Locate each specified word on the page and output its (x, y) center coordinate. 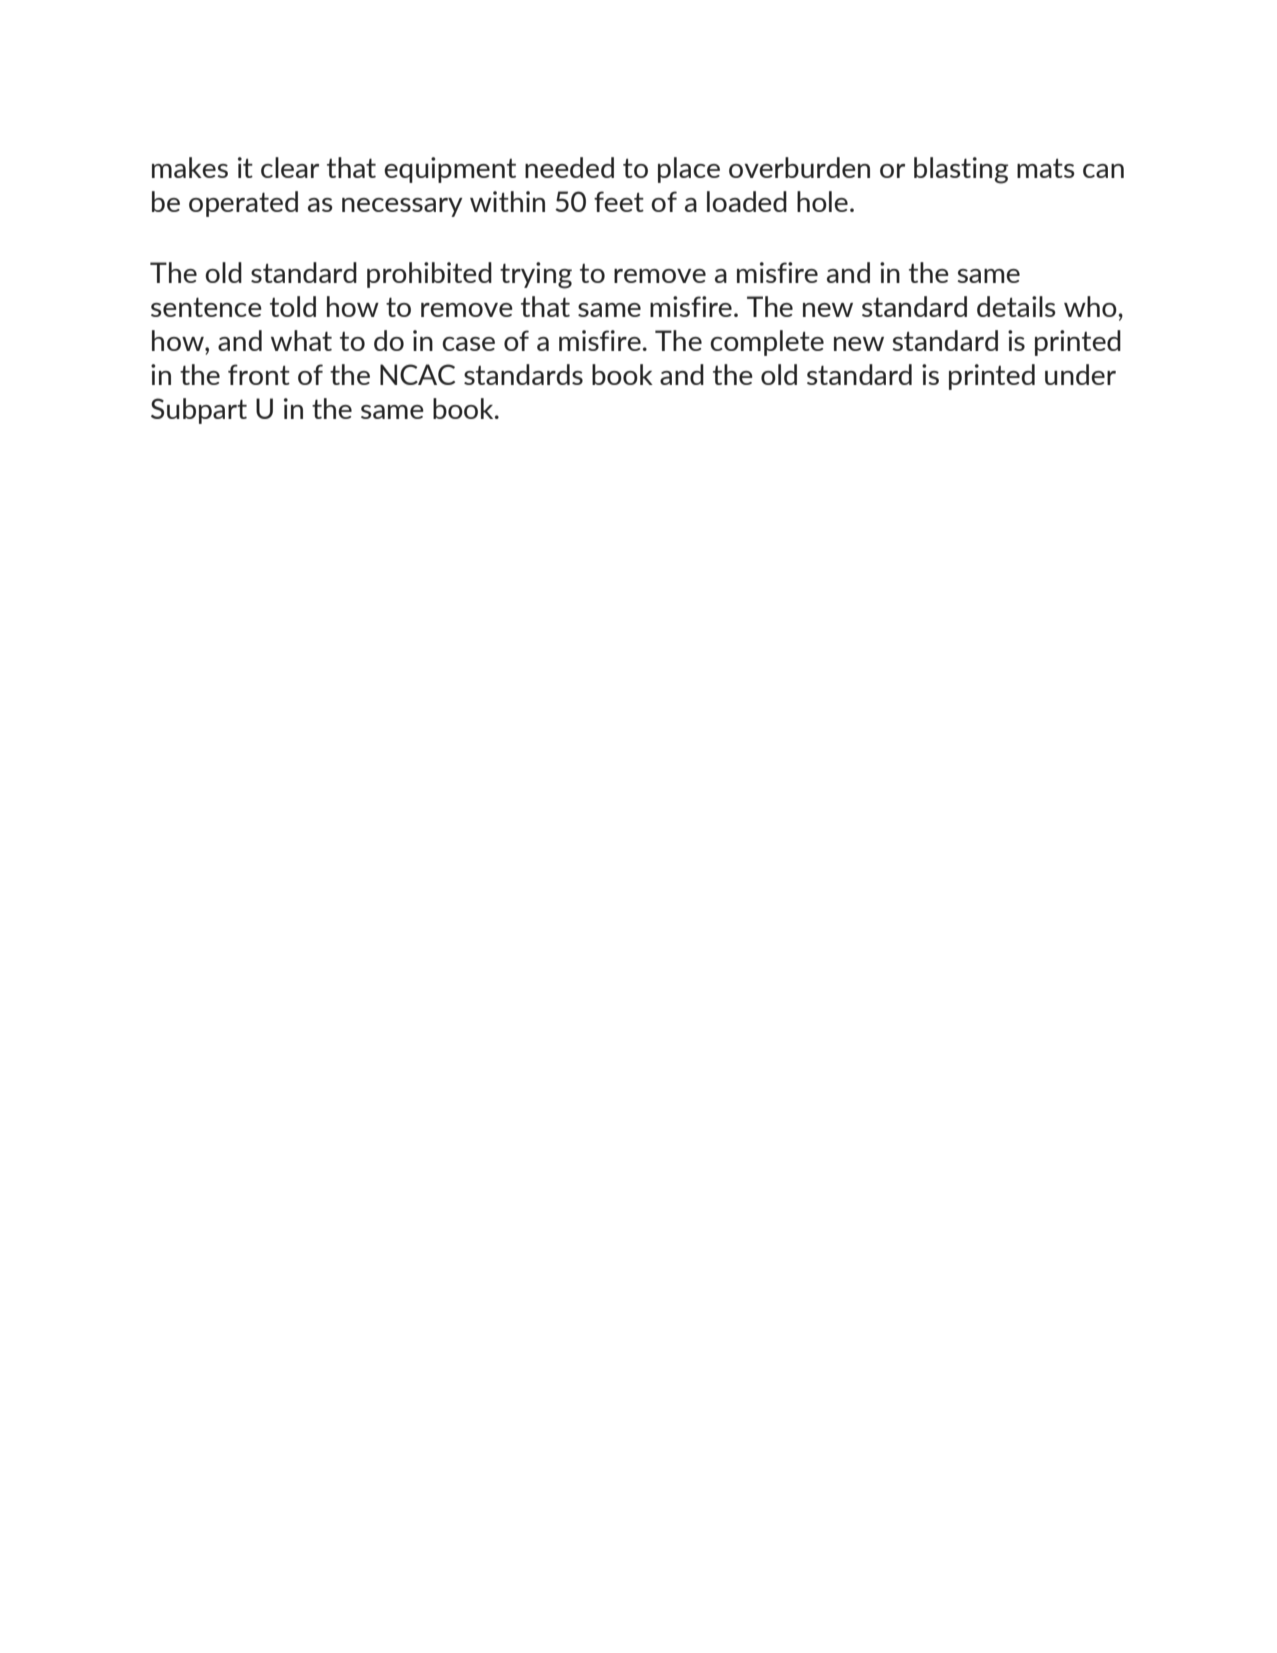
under (1080, 374)
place (689, 170)
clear (290, 167)
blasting (961, 170)
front (259, 374)
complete (767, 343)
